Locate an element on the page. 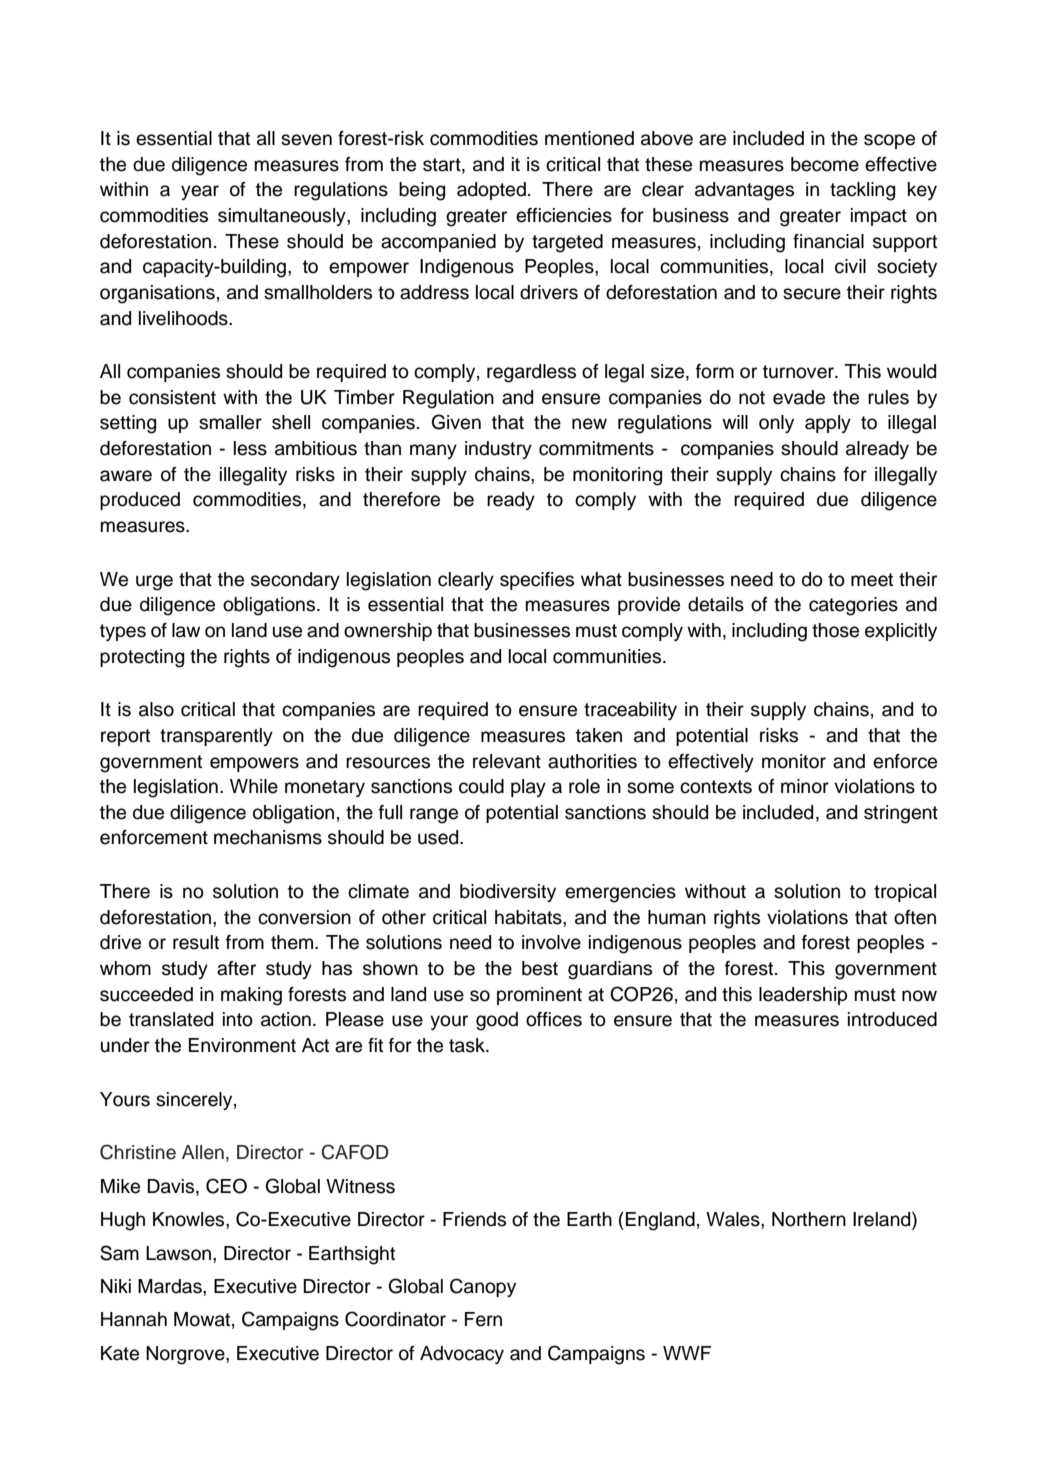  Hannah is located at coordinates (134, 1319).
